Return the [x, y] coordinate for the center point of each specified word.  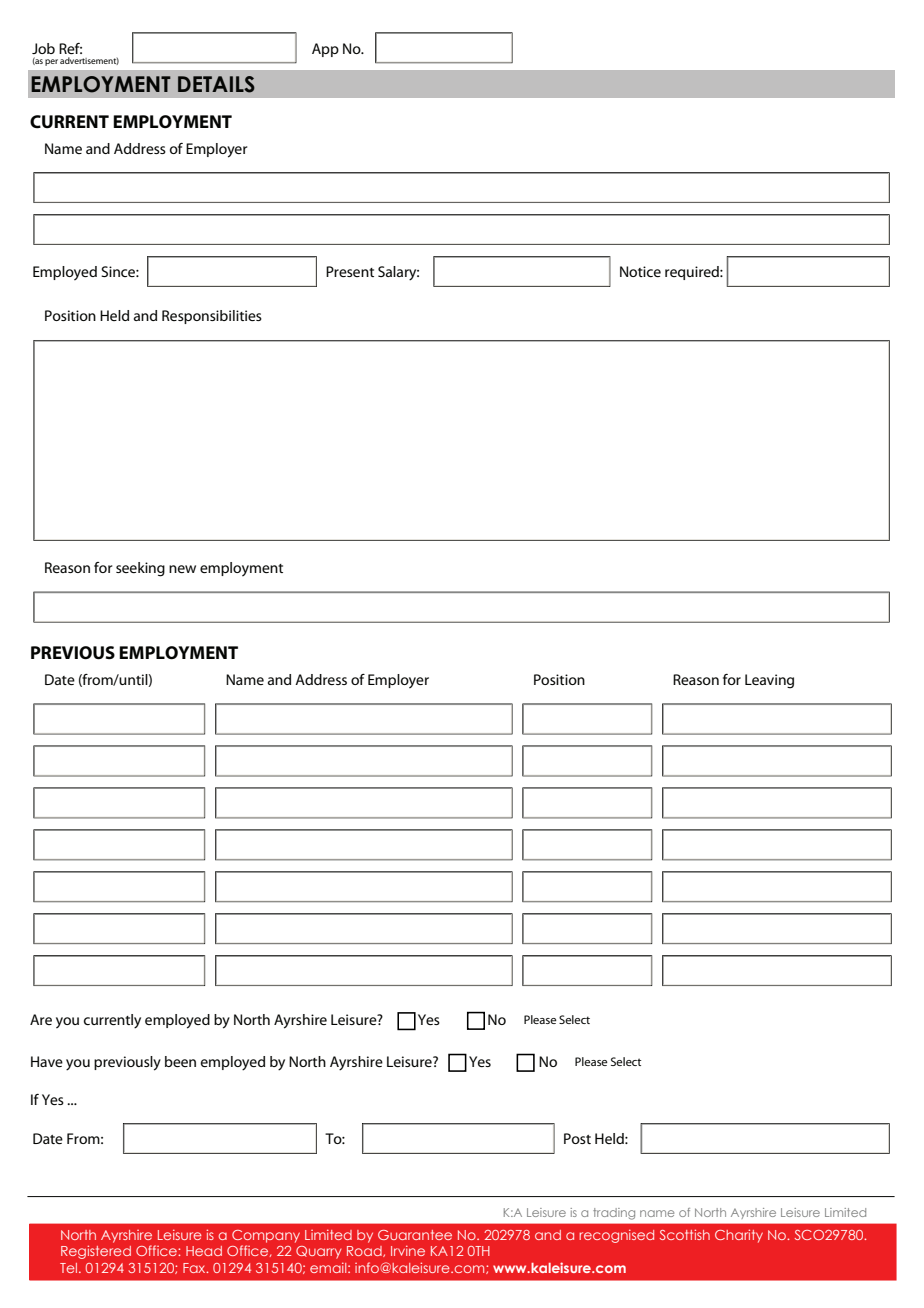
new [182, 569]
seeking [140, 569]
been [180, 1061]
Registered [96, 1252]
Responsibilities [212, 317]
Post [577, 1138]
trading [614, 1214]
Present [350, 271]
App [325, 50]
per [51, 62]
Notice [640, 271]
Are [41, 1019]
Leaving [769, 681]
